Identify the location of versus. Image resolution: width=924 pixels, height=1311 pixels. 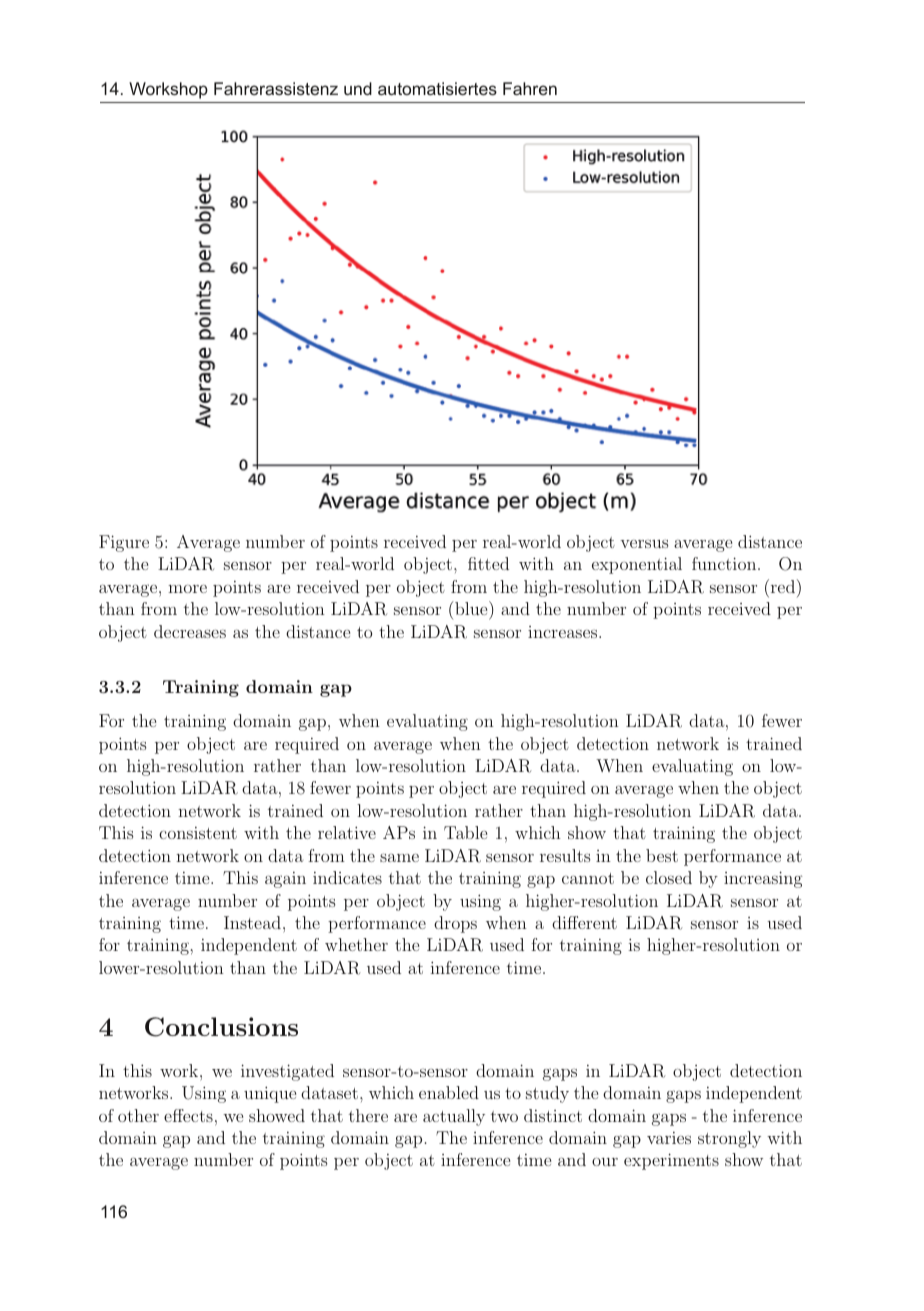
(644, 543).
